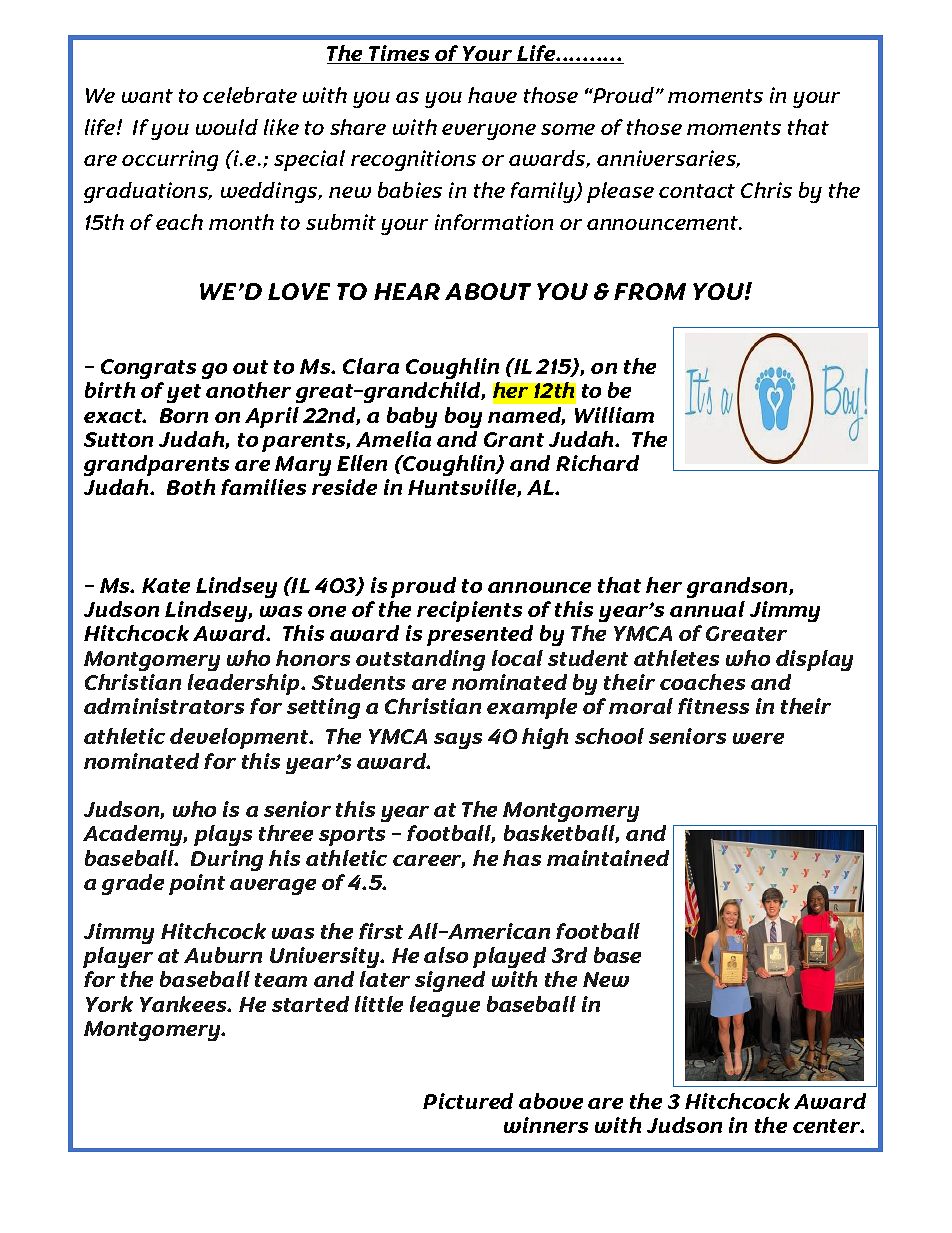 This screenshot has width=952, height=1233. What do you see at coordinates (738, 587) in the screenshot?
I see `grandson` at bounding box center [738, 587].
